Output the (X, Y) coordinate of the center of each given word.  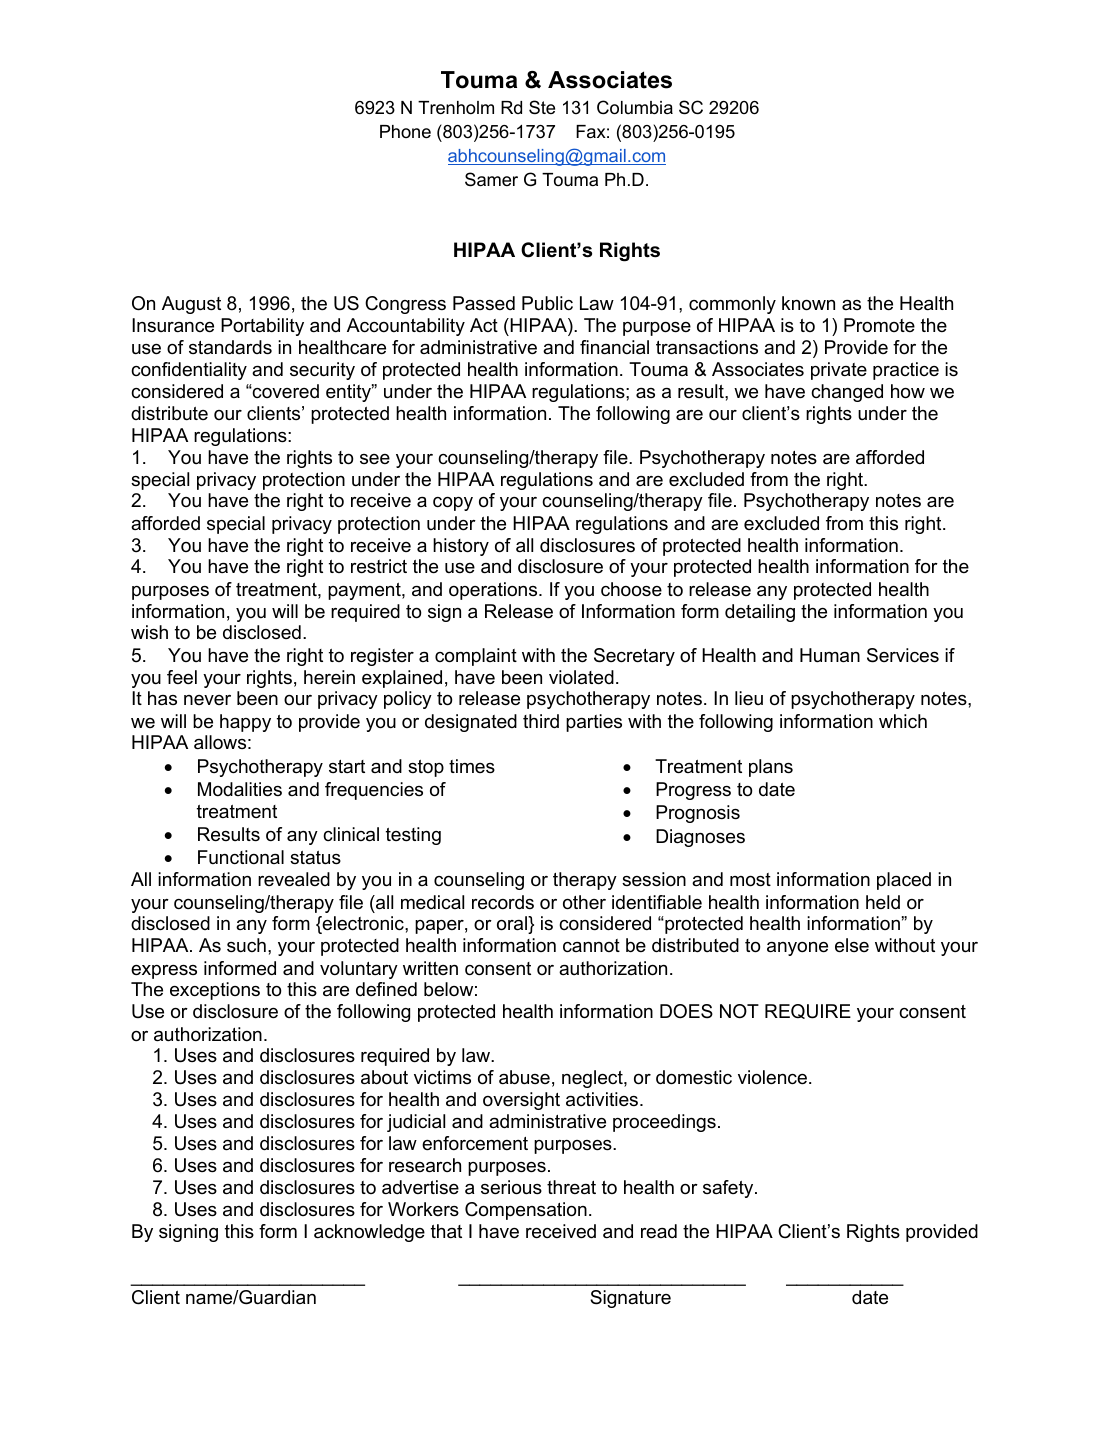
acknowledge (369, 1233)
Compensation (526, 1211)
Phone (405, 132)
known (808, 303)
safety (729, 1189)
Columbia (635, 107)
